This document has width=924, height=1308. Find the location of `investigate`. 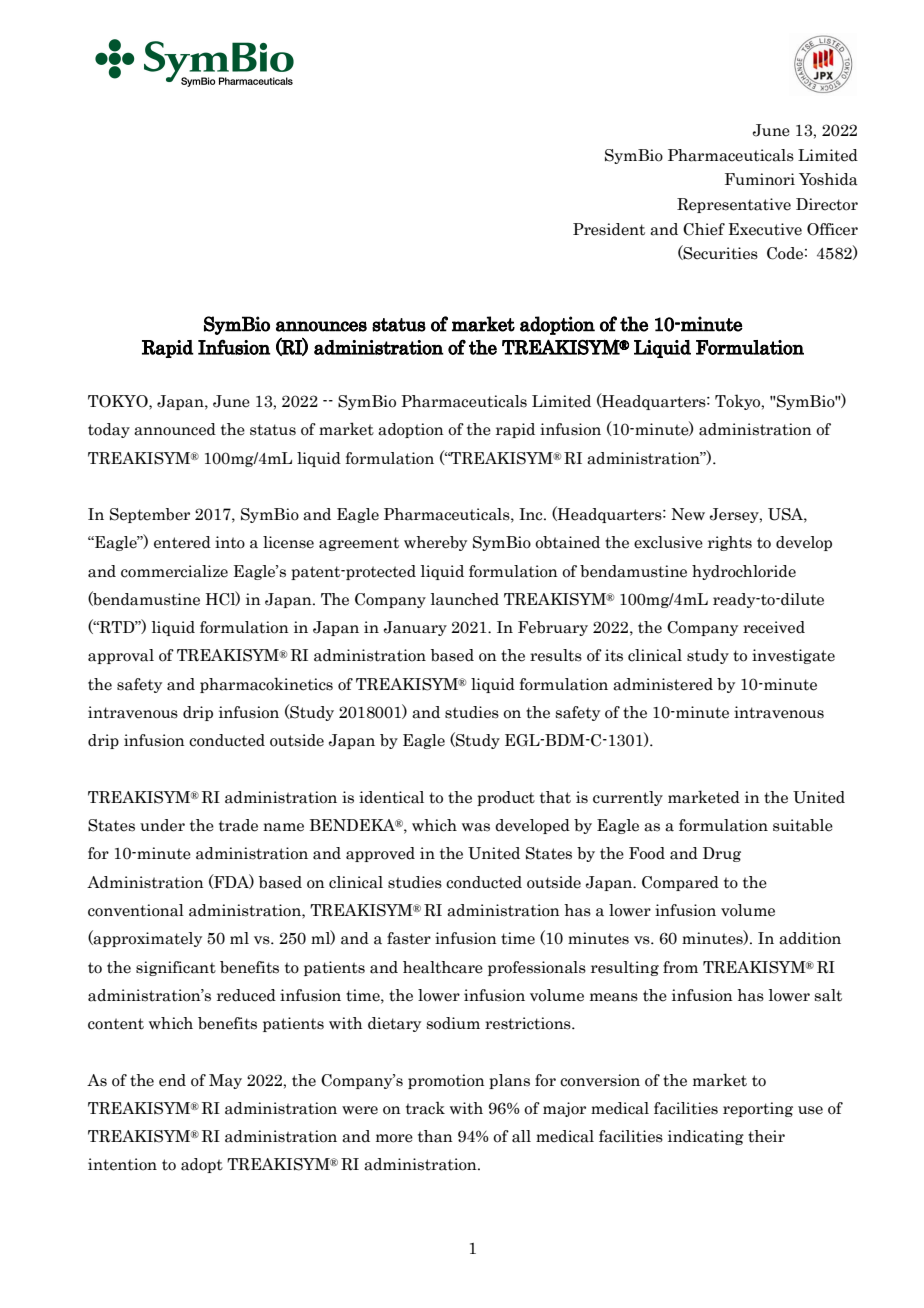

investigate is located at coordinates (793, 656).
